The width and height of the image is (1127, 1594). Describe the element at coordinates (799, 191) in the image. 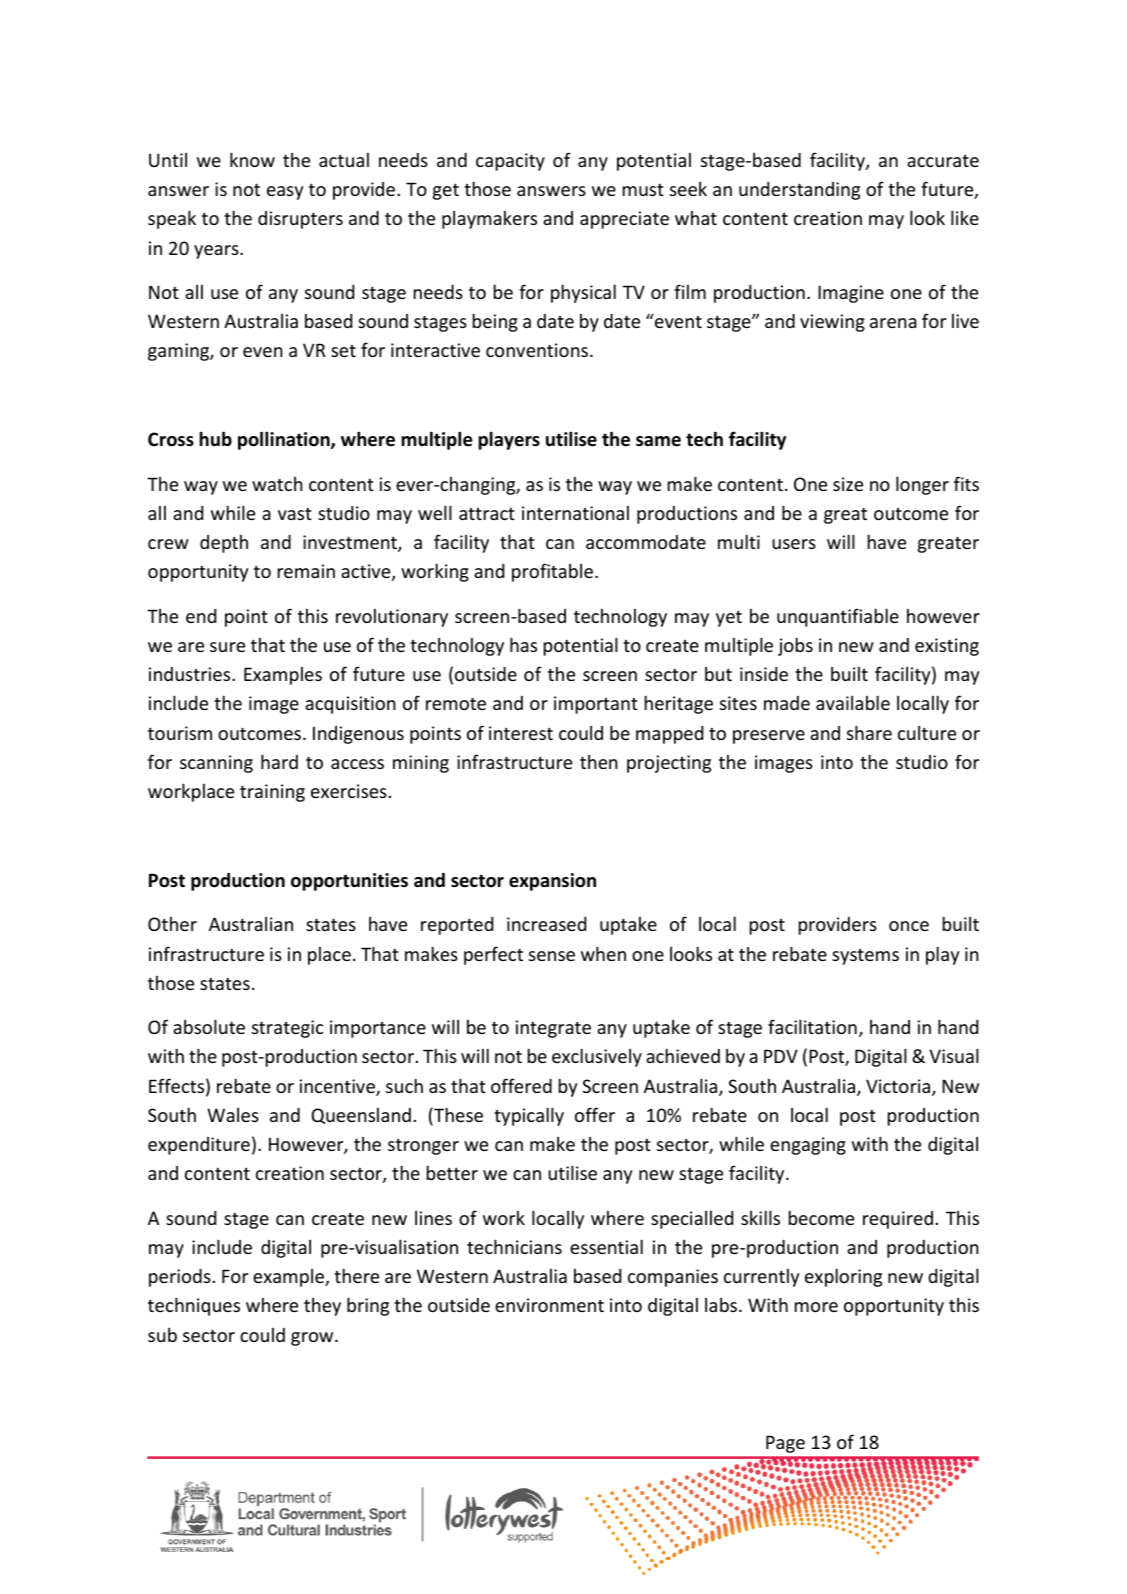

I see `understanding` at that location.
